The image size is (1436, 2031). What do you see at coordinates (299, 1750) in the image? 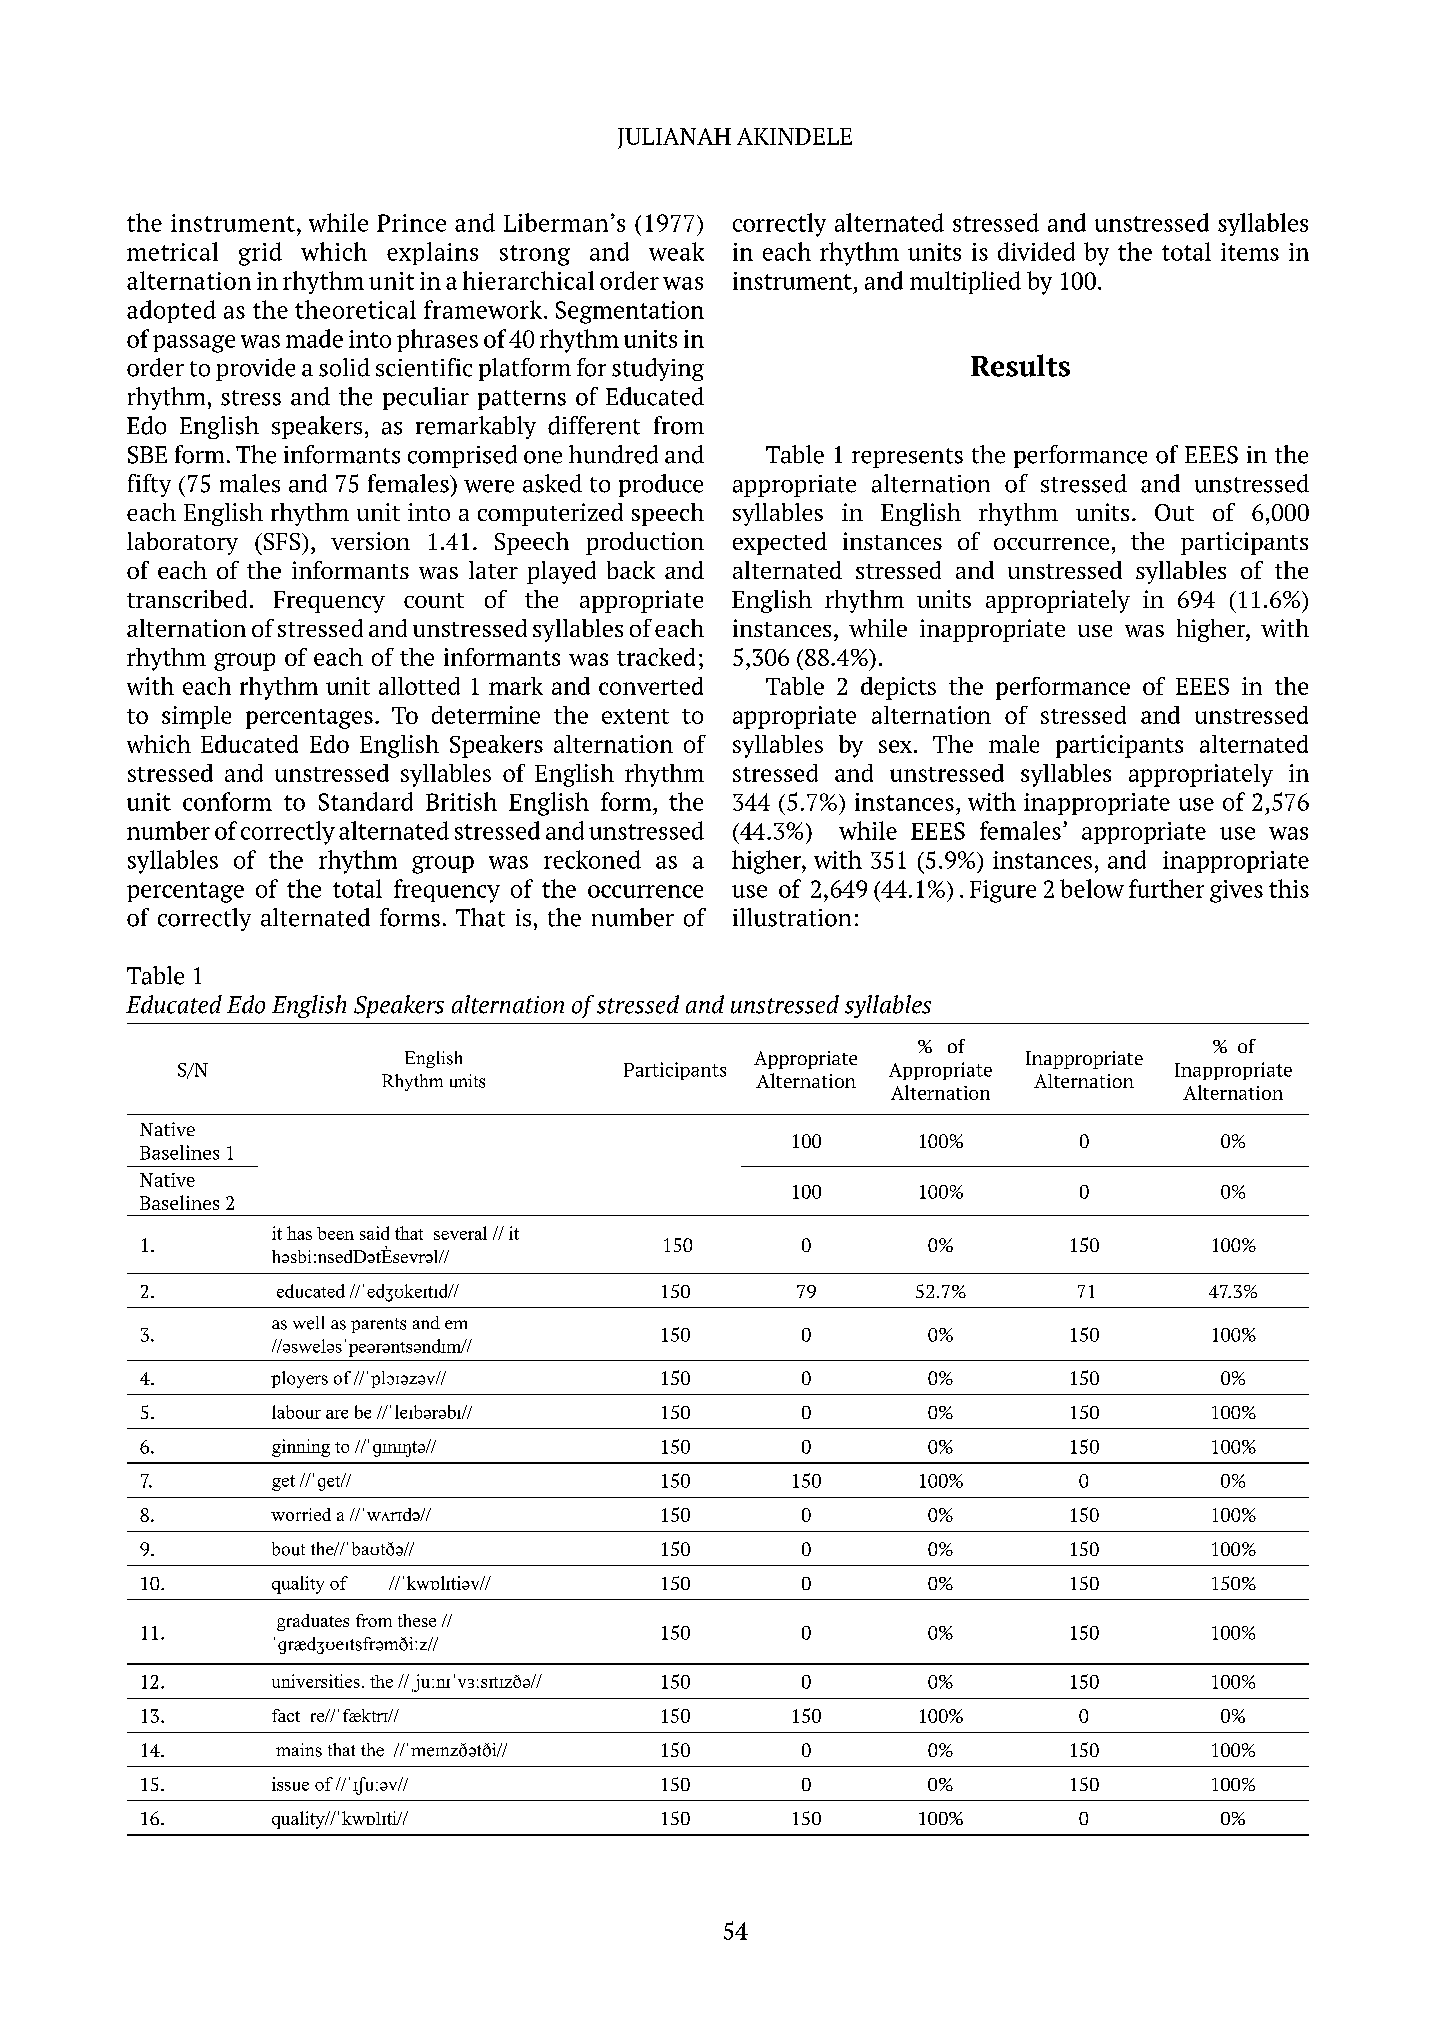
I see `mains` at bounding box center [299, 1750].
